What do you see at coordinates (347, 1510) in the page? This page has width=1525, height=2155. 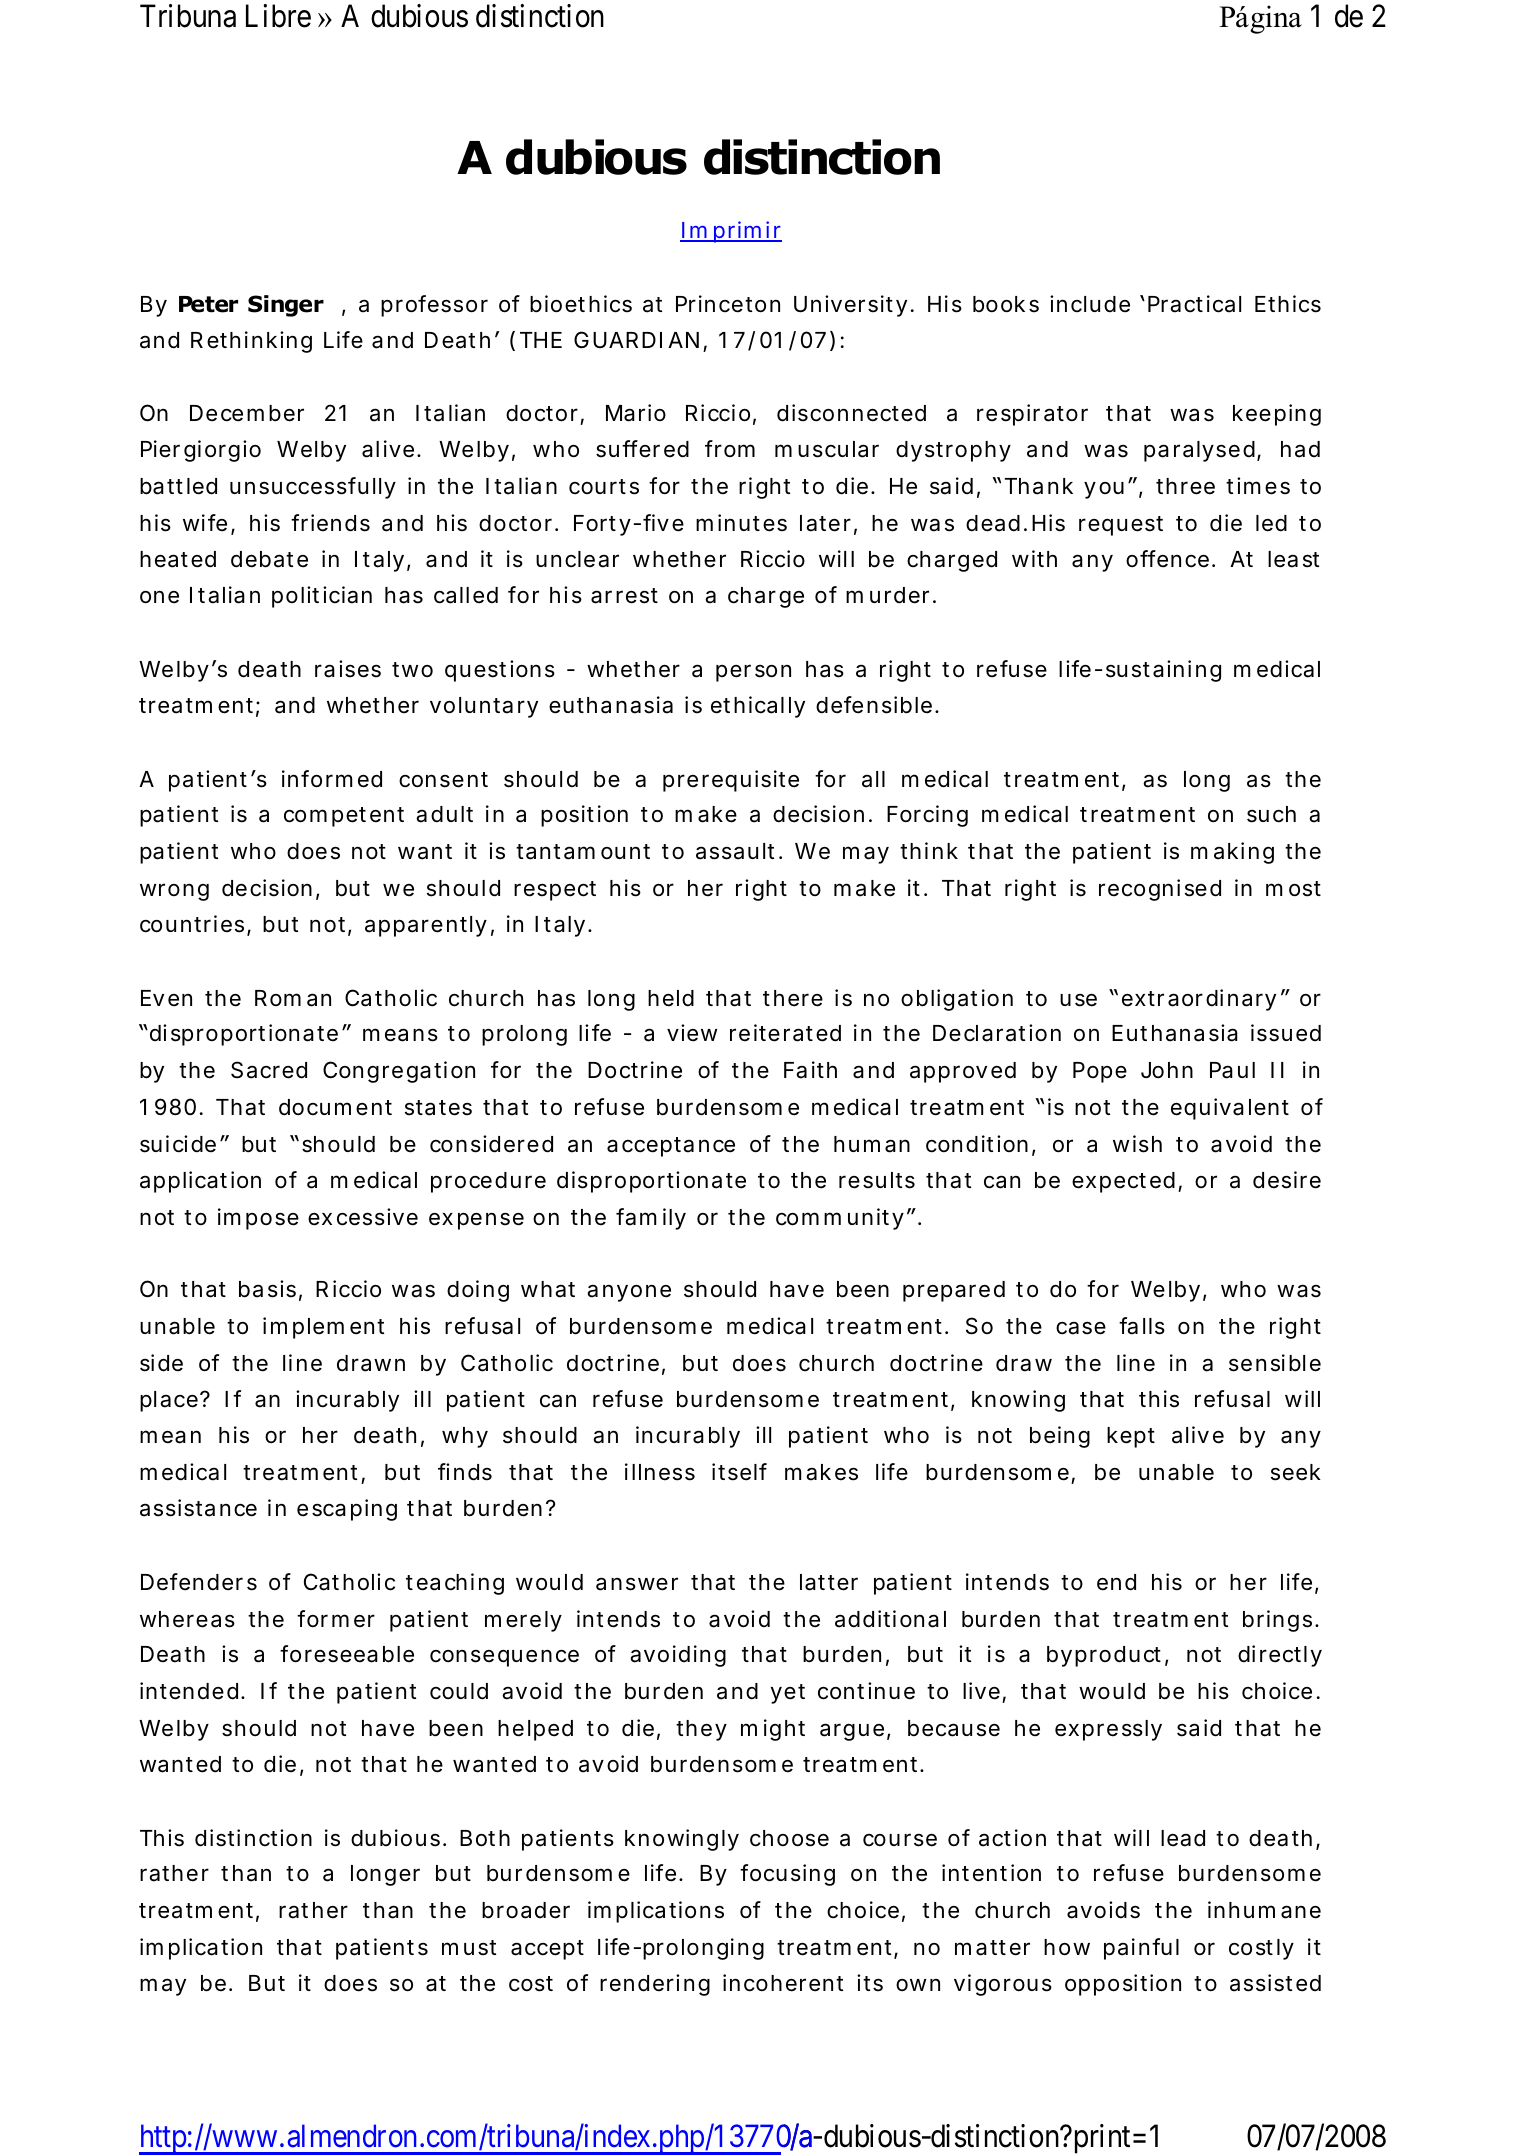 I see `escaping` at bounding box center [347, 1510].
